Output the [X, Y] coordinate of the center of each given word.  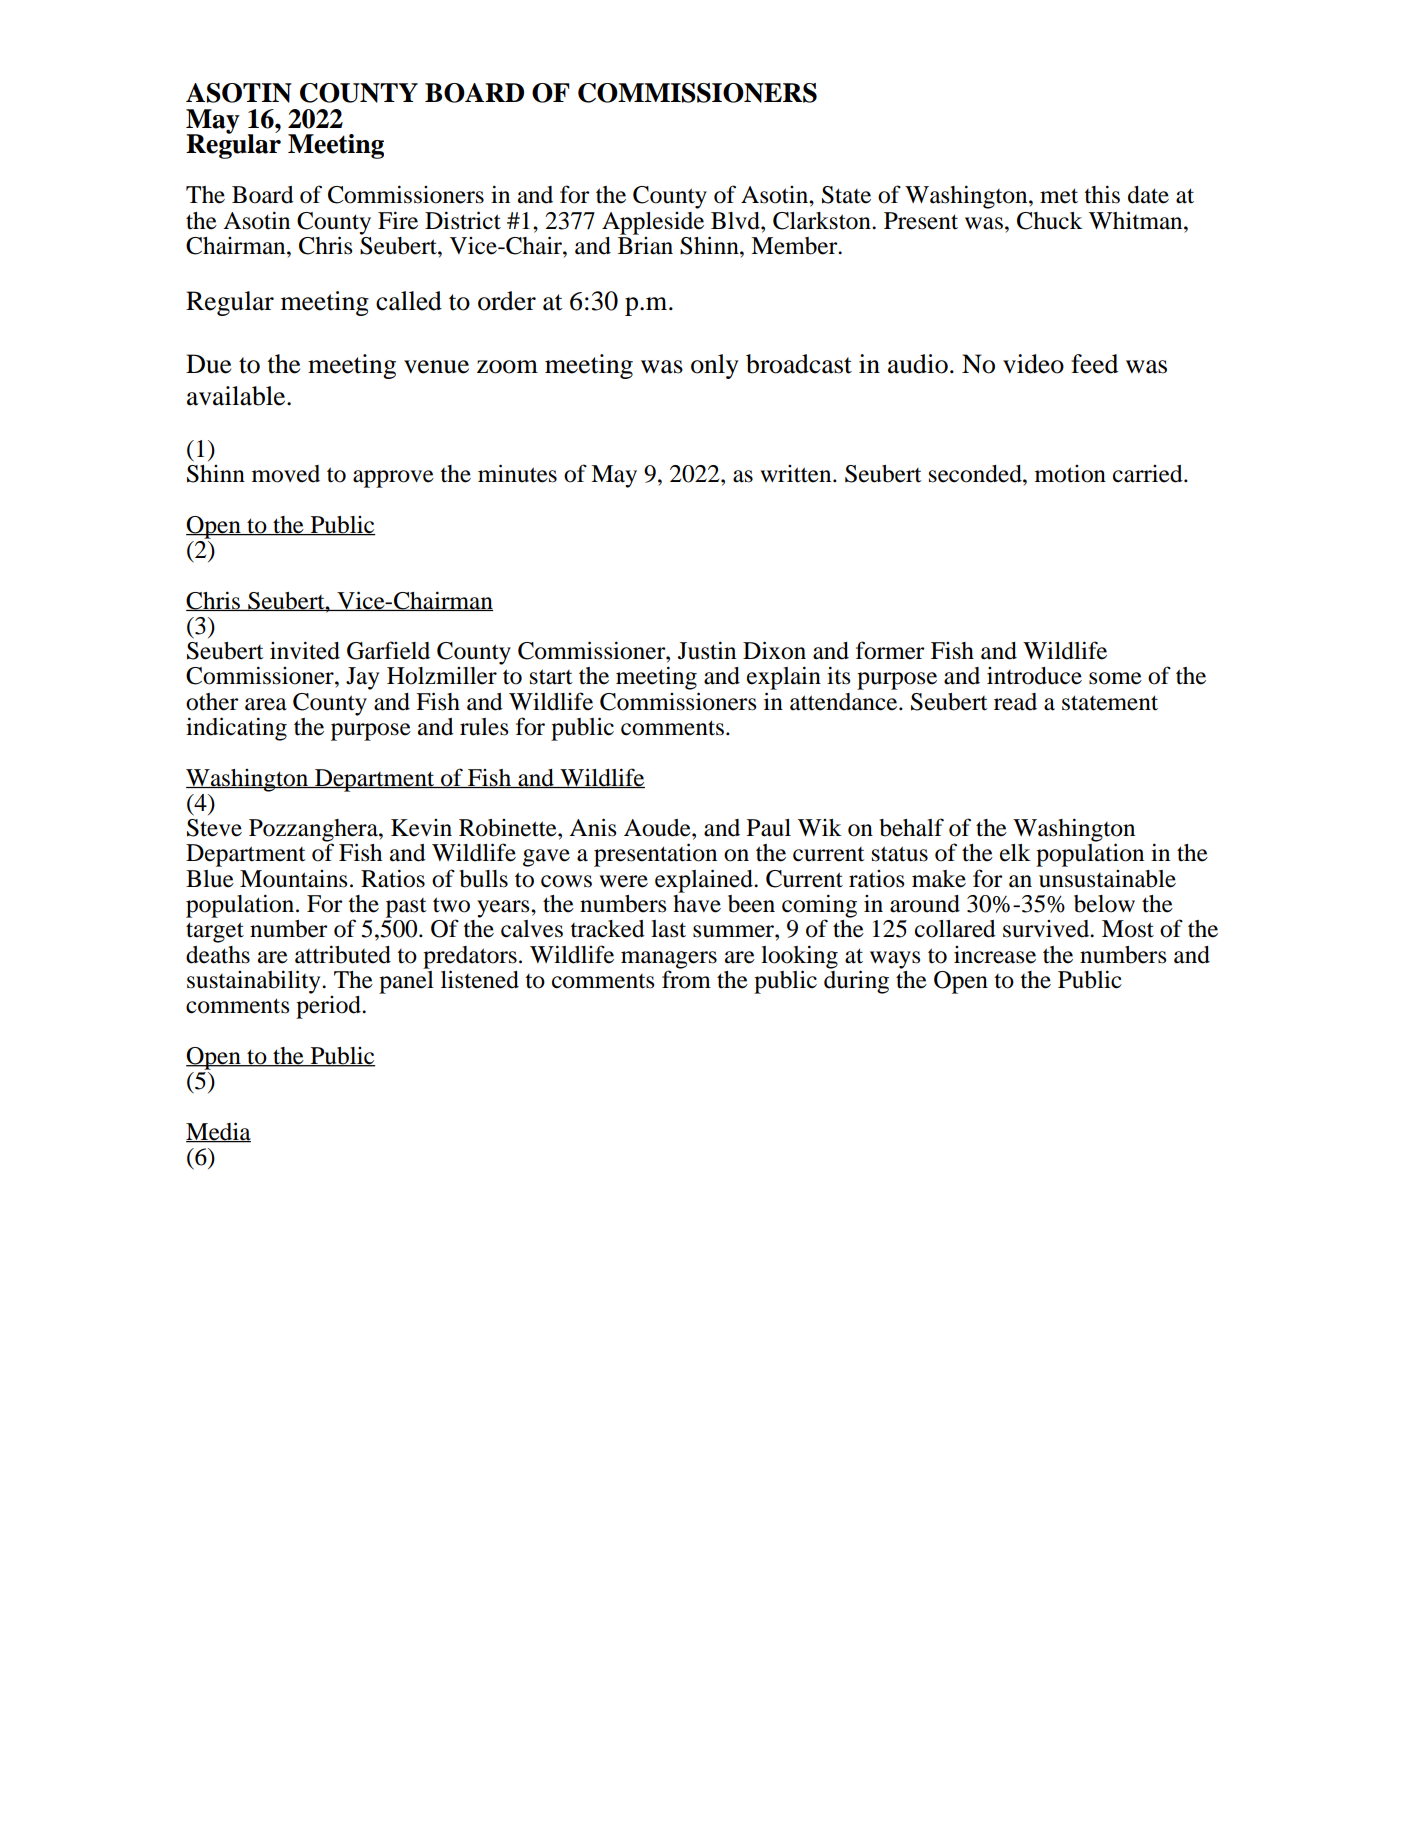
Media [218, 1132]
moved [286, 474]
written [797, 474]
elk [1015, 853]
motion [1070, 474]
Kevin [421, 828]
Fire [398, 220]
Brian [645, 244]
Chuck [1050, 221]
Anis [592, 827]
